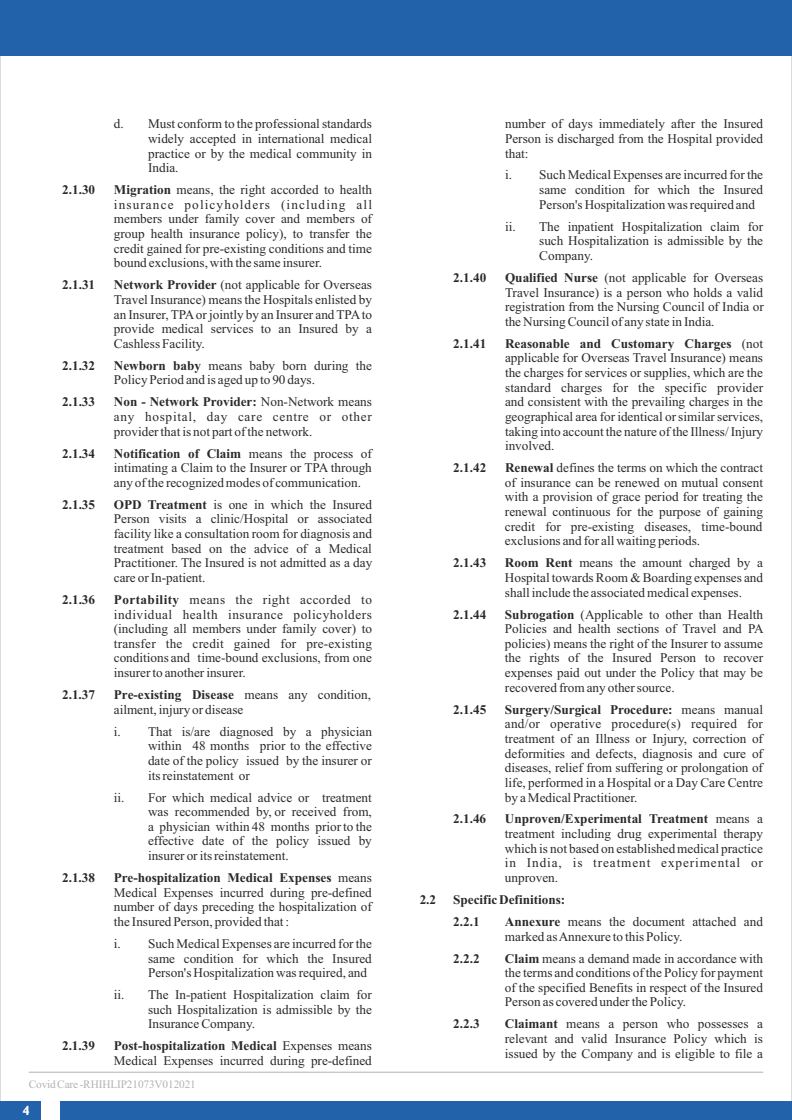  What do you see at coordinates (42, 1084) in the page?
I see `Covid` at bounding box center [42, 1084].
